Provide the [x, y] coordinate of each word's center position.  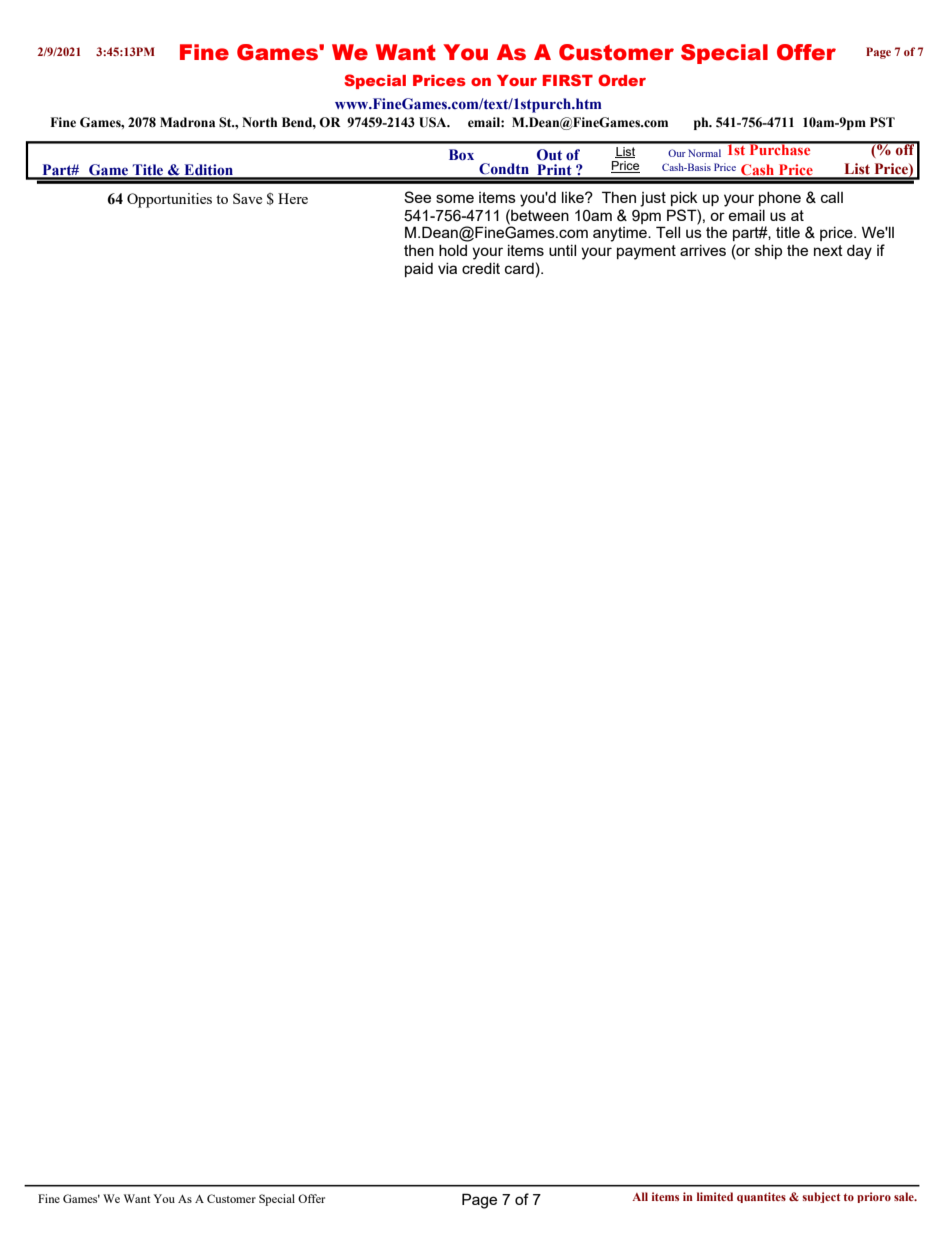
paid [419, 270]
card [519, 268]
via [447, 268]
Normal [704, 153]
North [259, 122]
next [828, 250]
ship [768, 252]
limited [715, 1196]
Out [549, 155]
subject [822, 1197]
